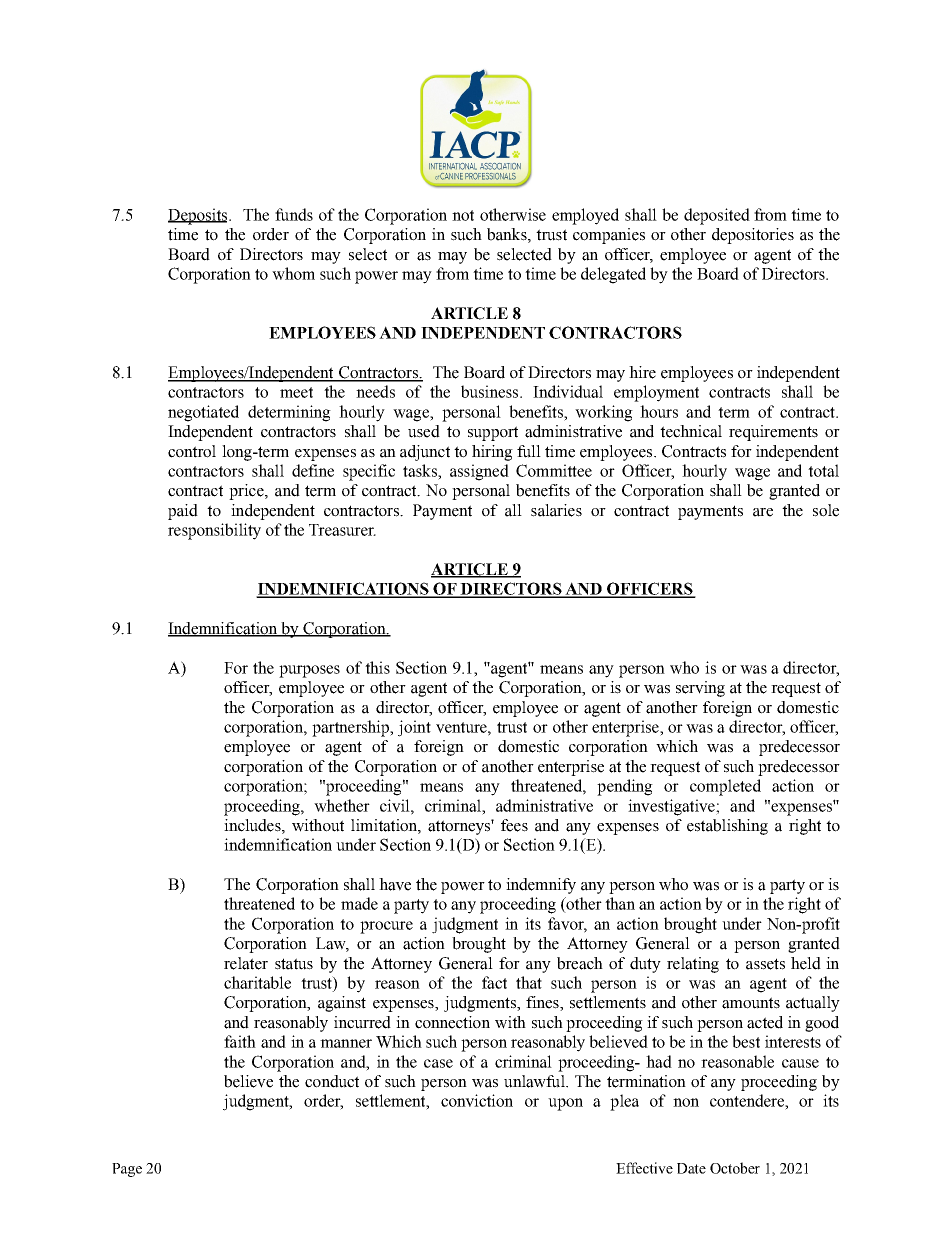  Describe the element at coordinates (541, 886) in the screenshot. I see `indemnify` at that location.
